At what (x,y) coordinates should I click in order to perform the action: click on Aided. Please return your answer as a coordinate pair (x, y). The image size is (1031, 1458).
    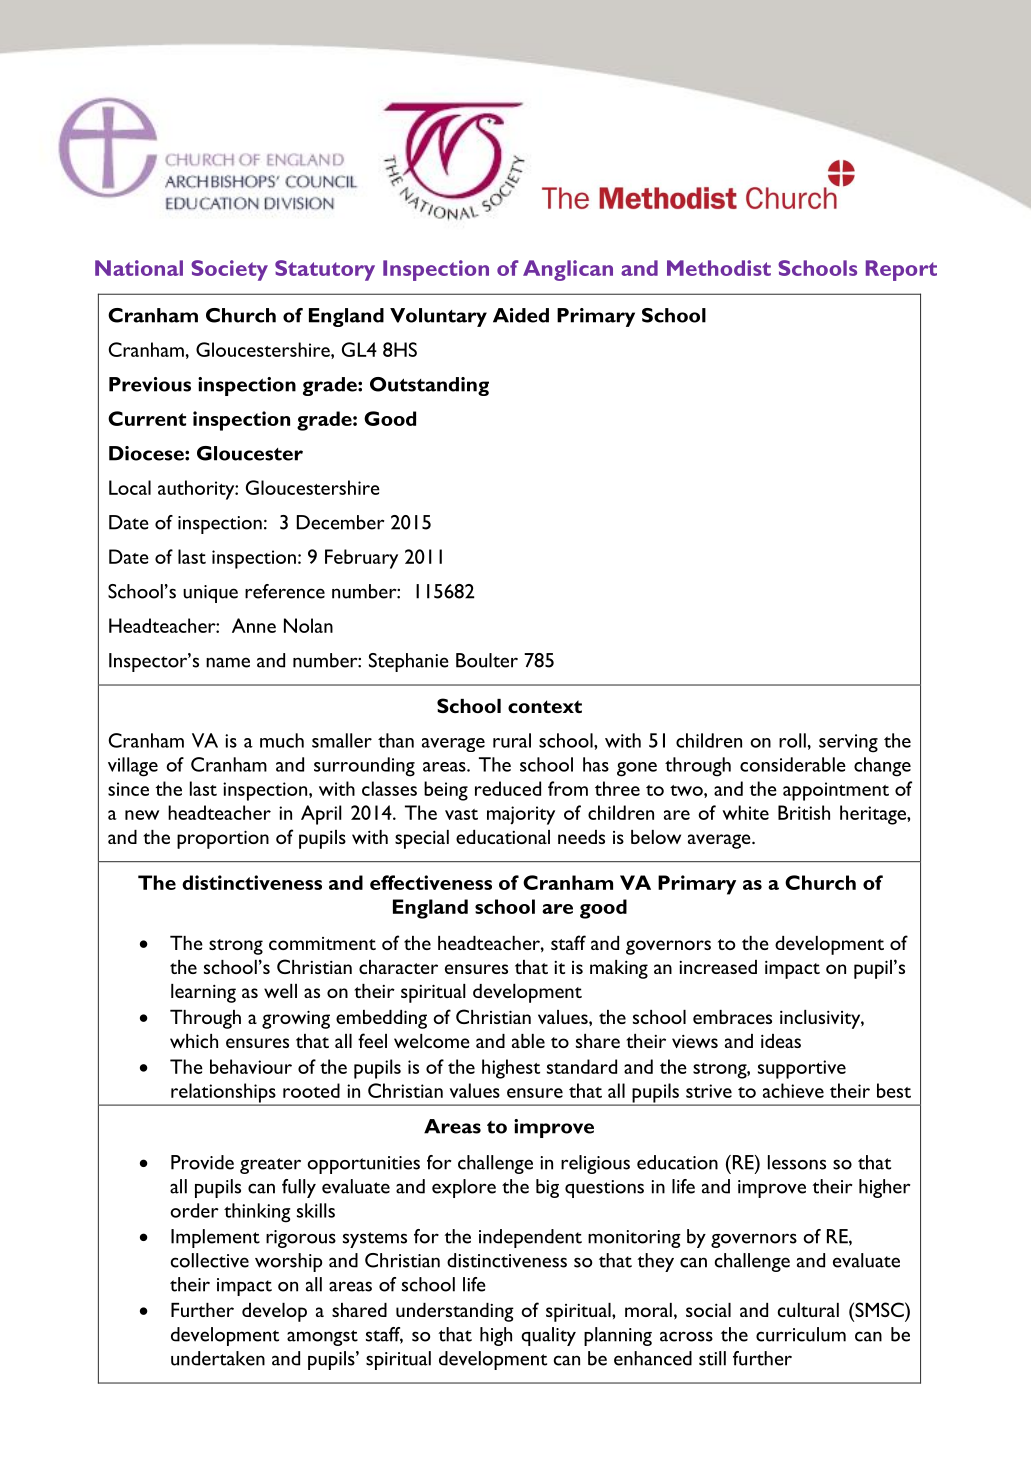
    Looking at the image, I should click on (521, 315).
